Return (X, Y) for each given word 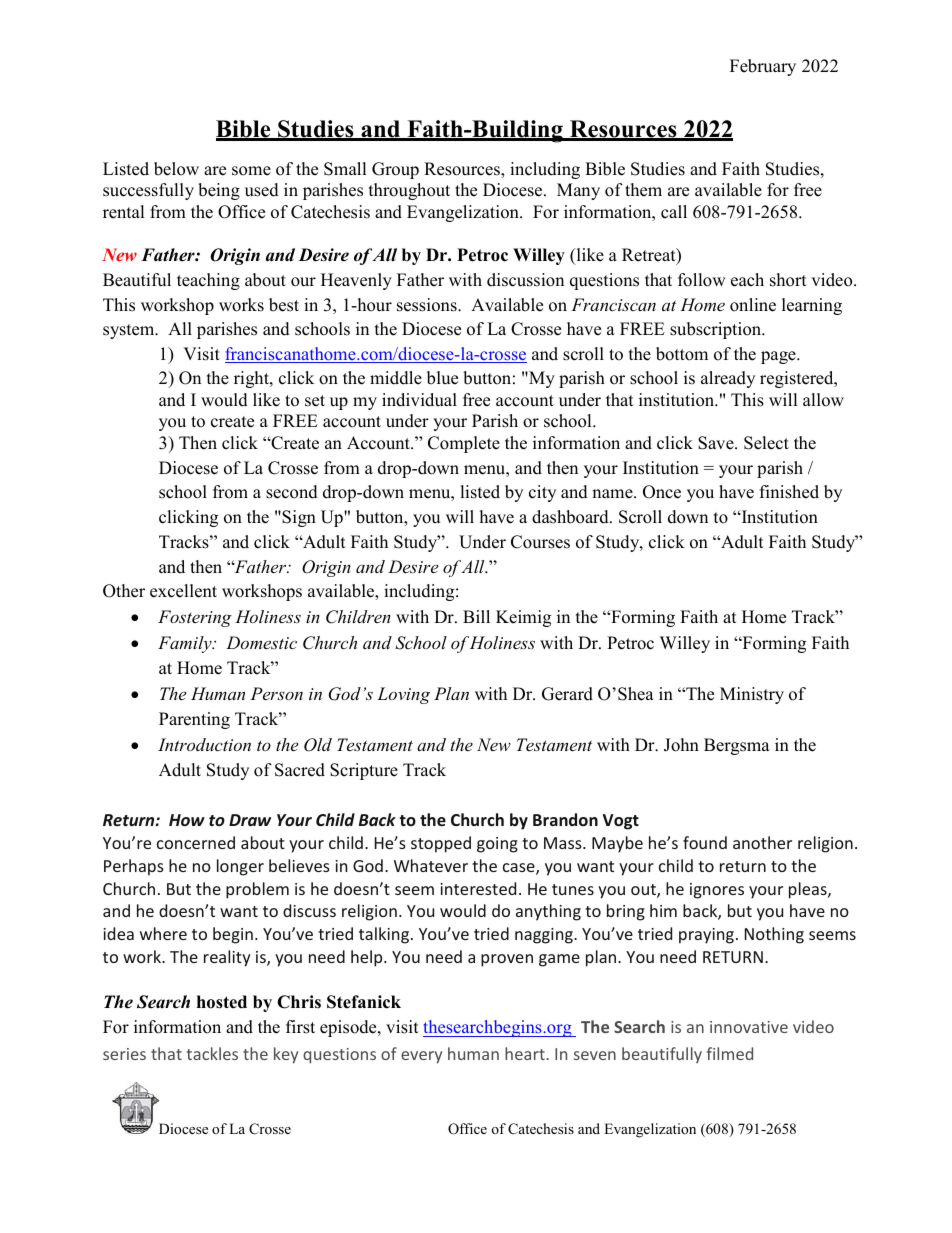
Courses (540, 542)
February (763, 67)
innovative (749, 1027)
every (421, 1057)
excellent (183, 591)
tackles (212, 1053)
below (176, 169)
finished (789, 492)
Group (395, 170)
